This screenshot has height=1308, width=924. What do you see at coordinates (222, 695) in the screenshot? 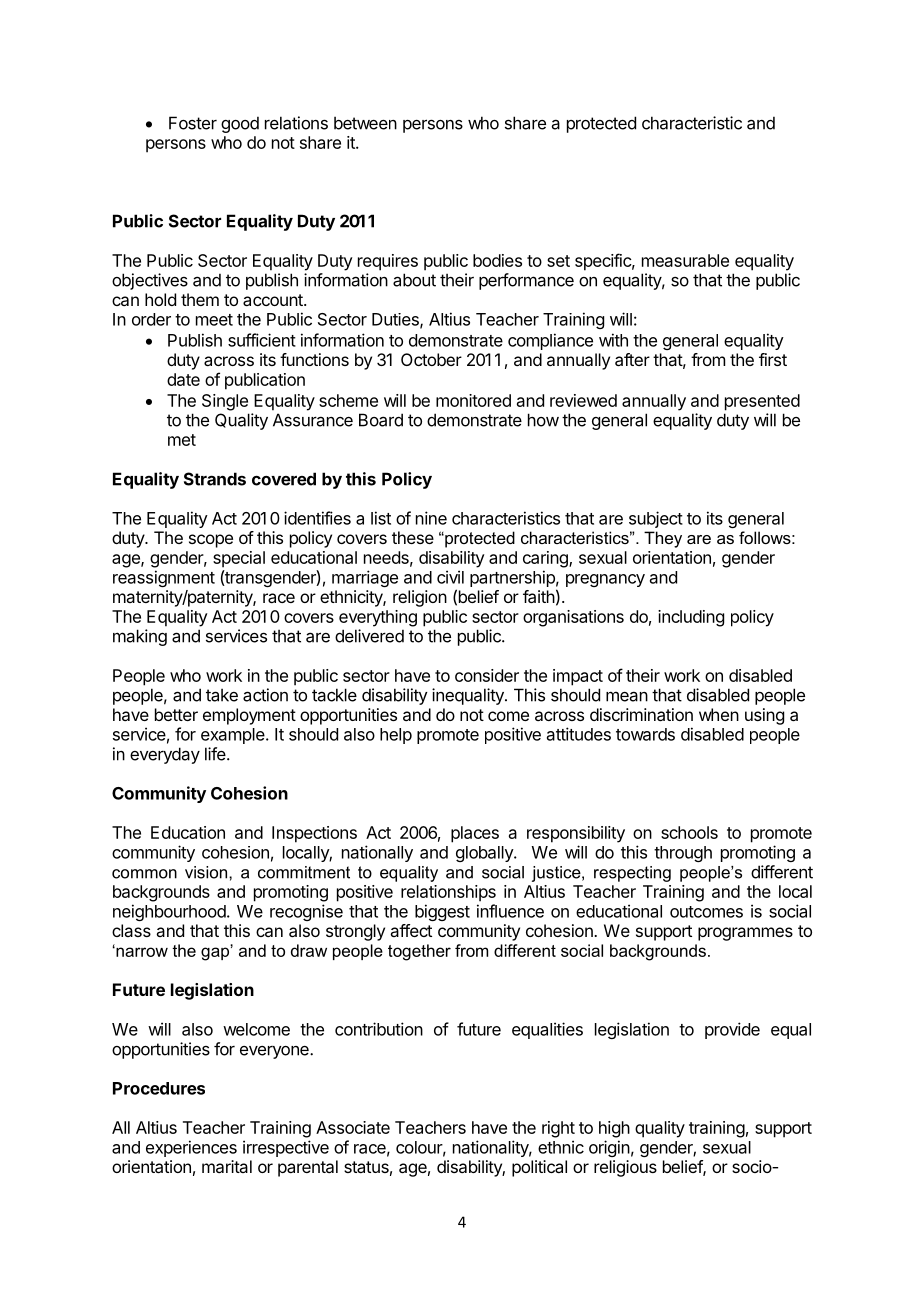
I see `take` at bounding box center [222, 695].
